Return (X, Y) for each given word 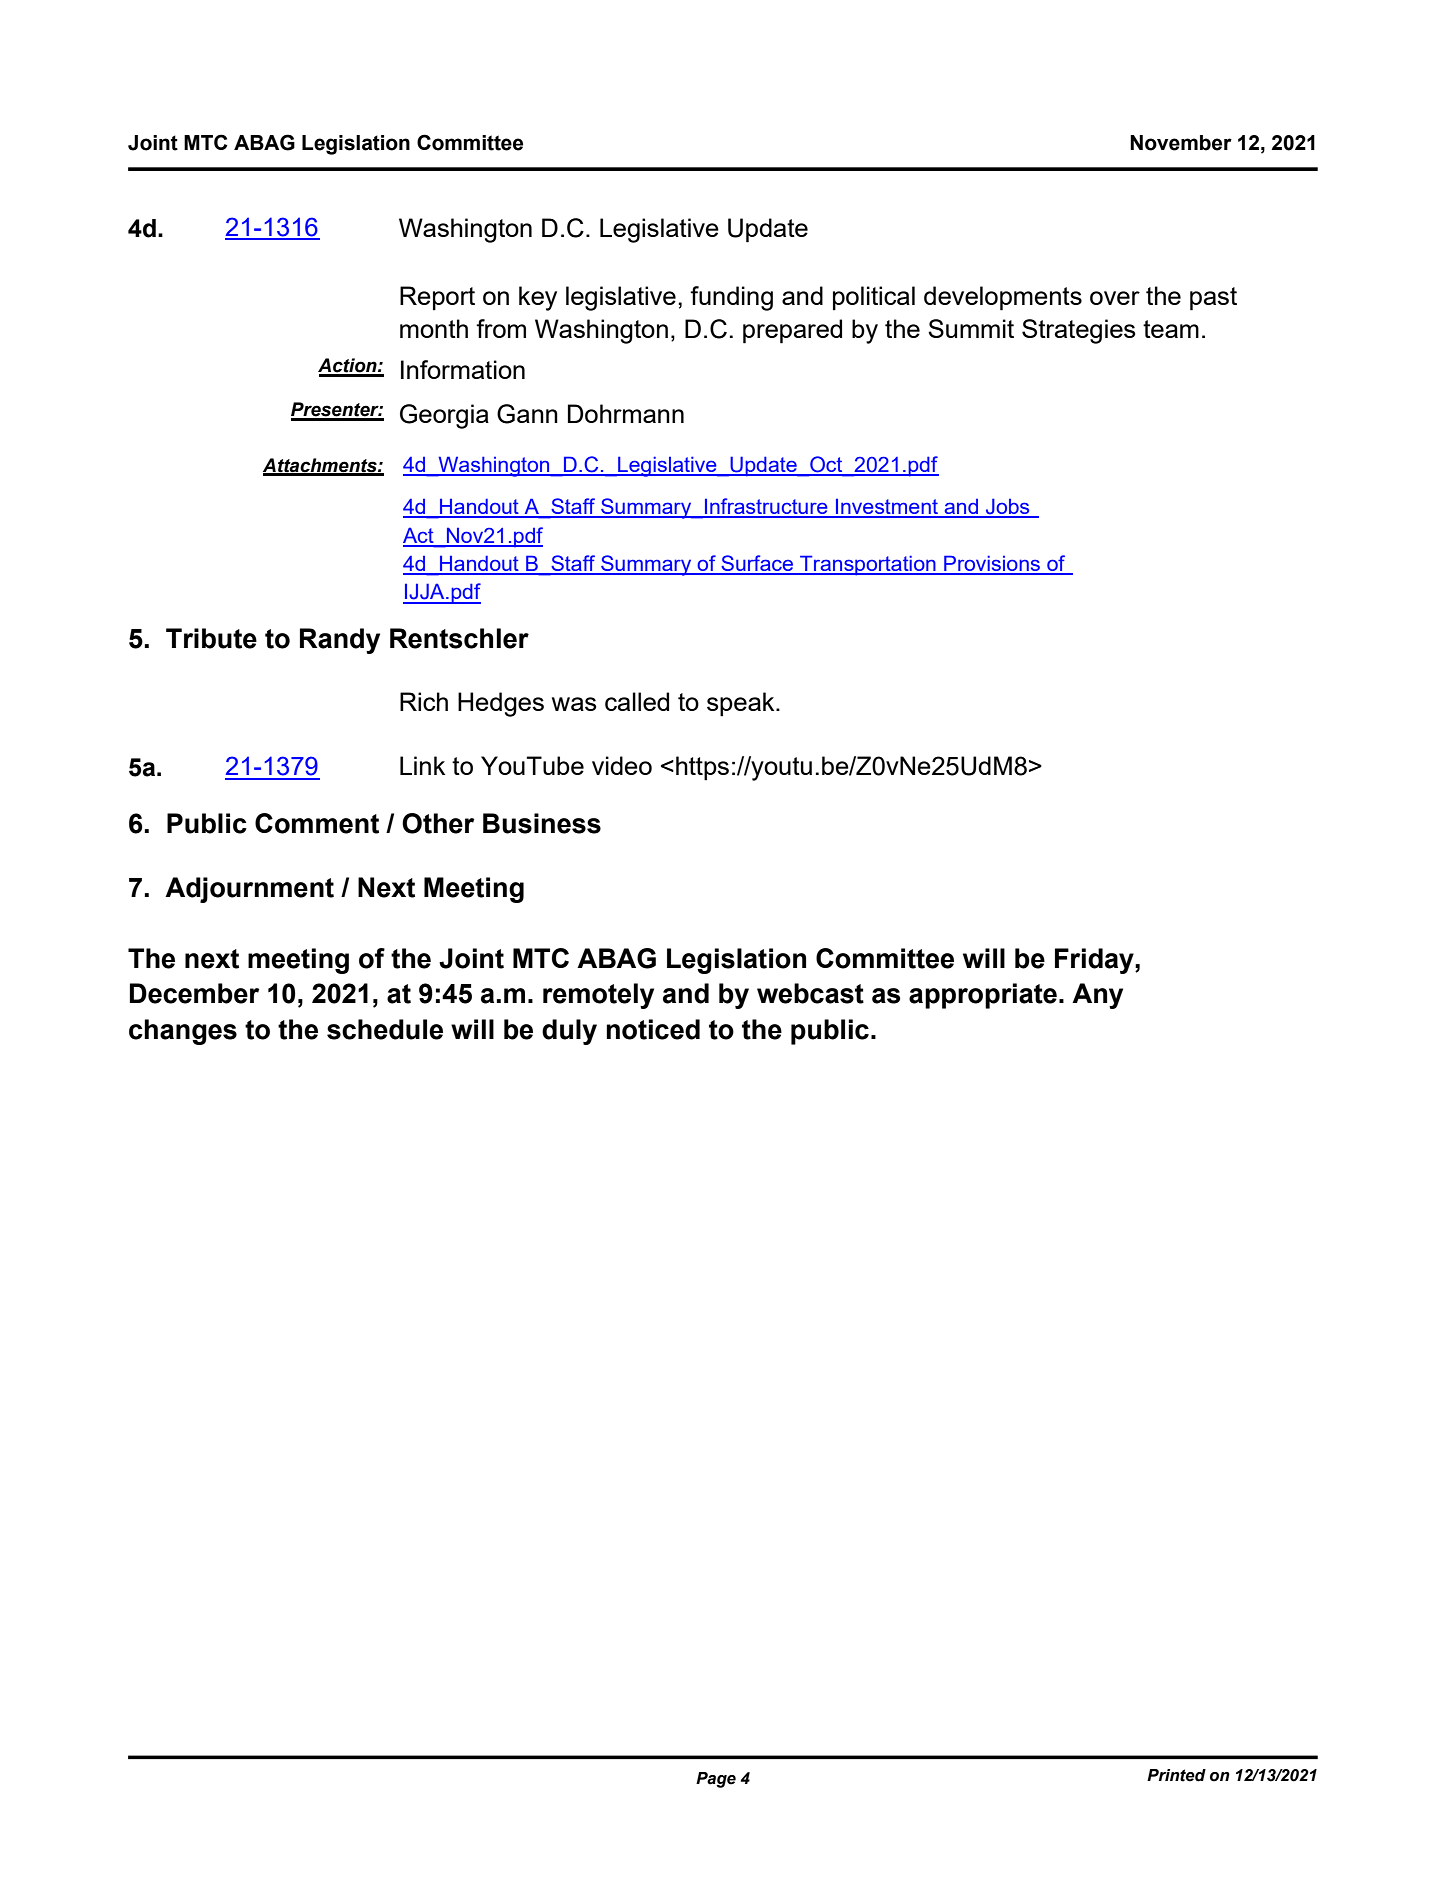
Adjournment (249, 890)
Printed (1176, 1775)
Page (716, 1780)
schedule (385, 1029)
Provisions (992, 564)
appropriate (983, 996)
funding (731, 298)
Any (1097, 996)
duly (569, 1032)
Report (437, 298)
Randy (340, 641)
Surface (757, 564)
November (1181, 143)
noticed (653, 1029)
